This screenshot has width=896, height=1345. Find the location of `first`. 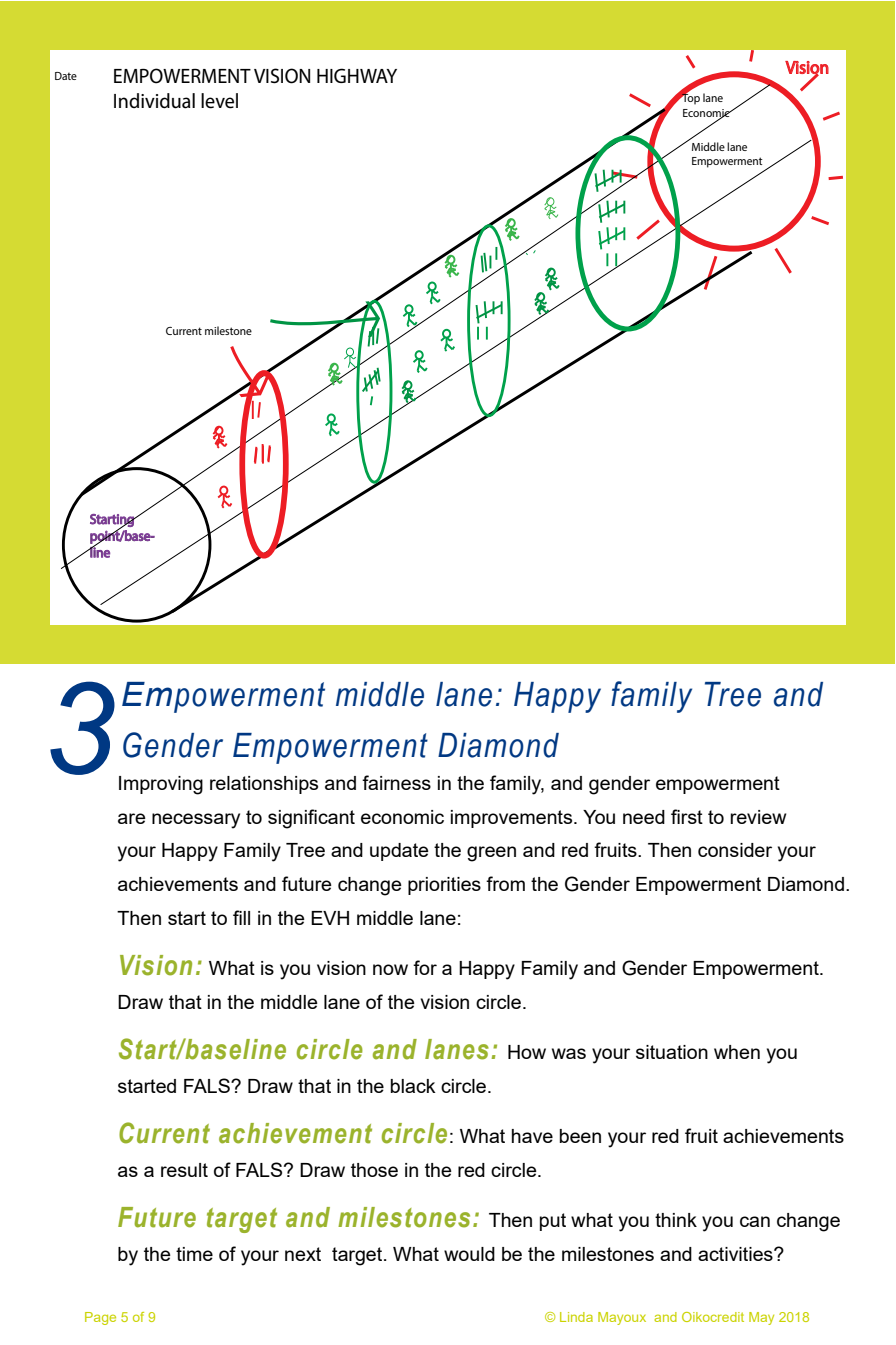

first is located at coordinates (687, 816).
